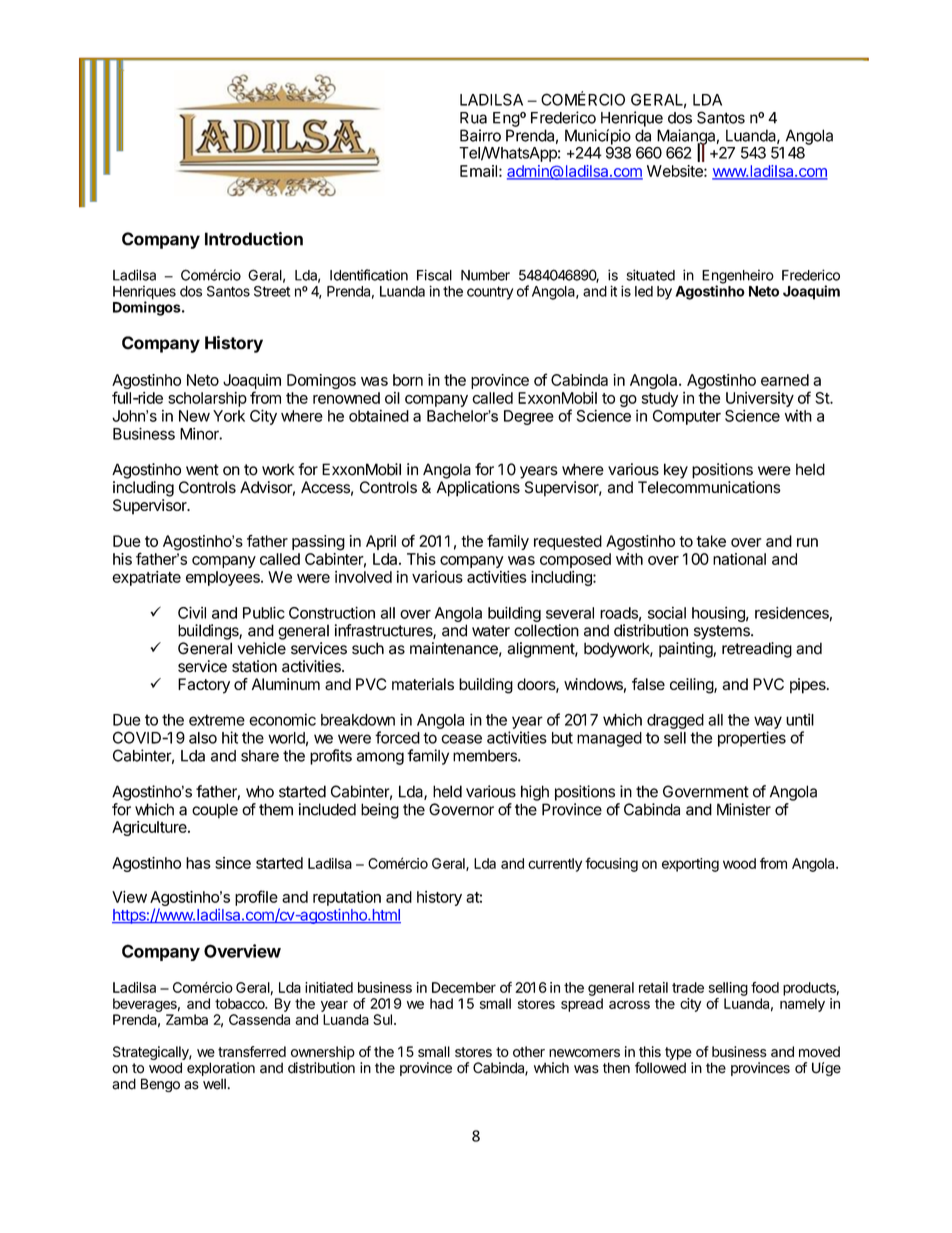  Describe the element at coordinates (752, 739) in the screenshot. I see `properties` at that location.
